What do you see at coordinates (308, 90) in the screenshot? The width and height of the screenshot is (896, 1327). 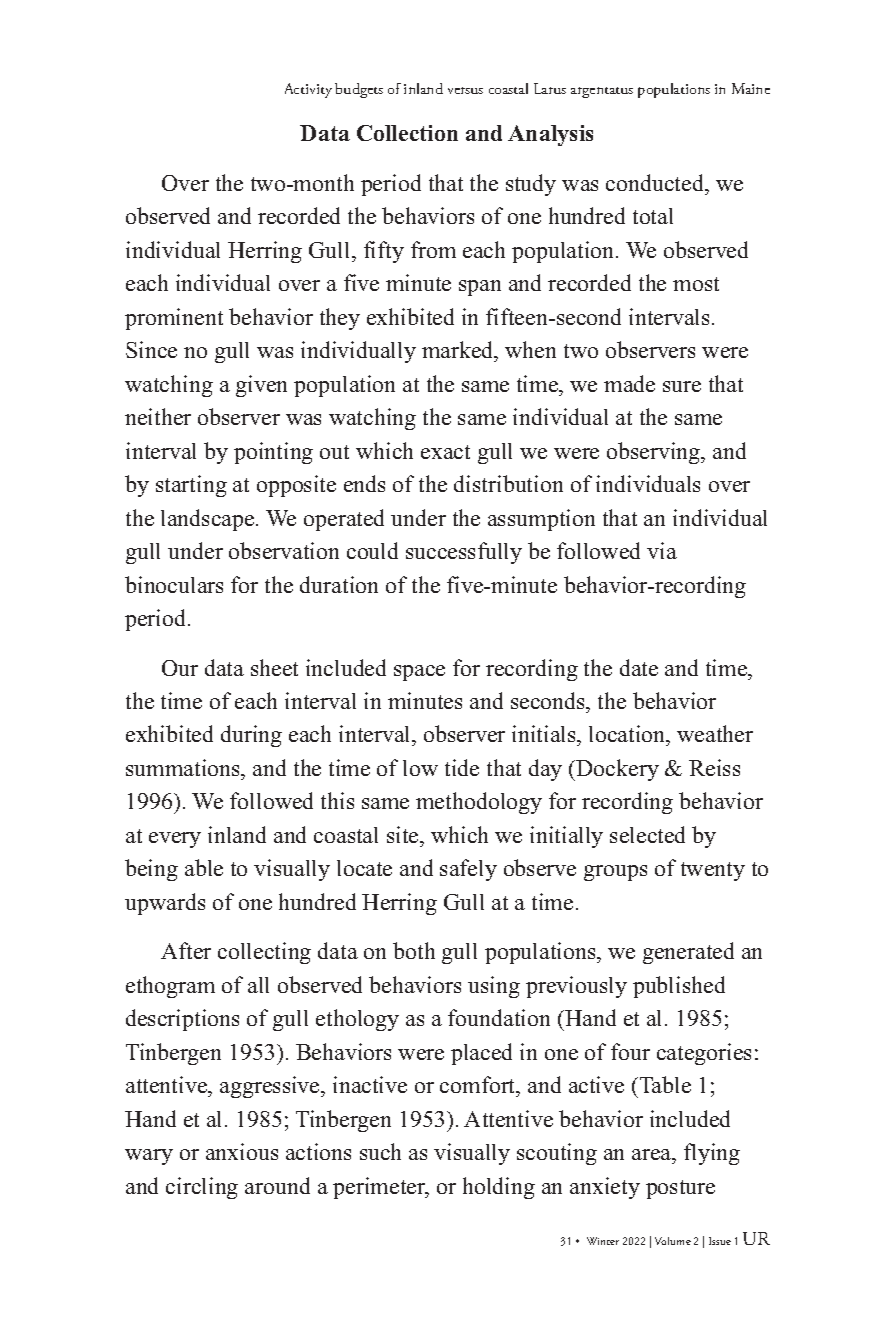 I see `Activity` at bounding box center [308, 90].
